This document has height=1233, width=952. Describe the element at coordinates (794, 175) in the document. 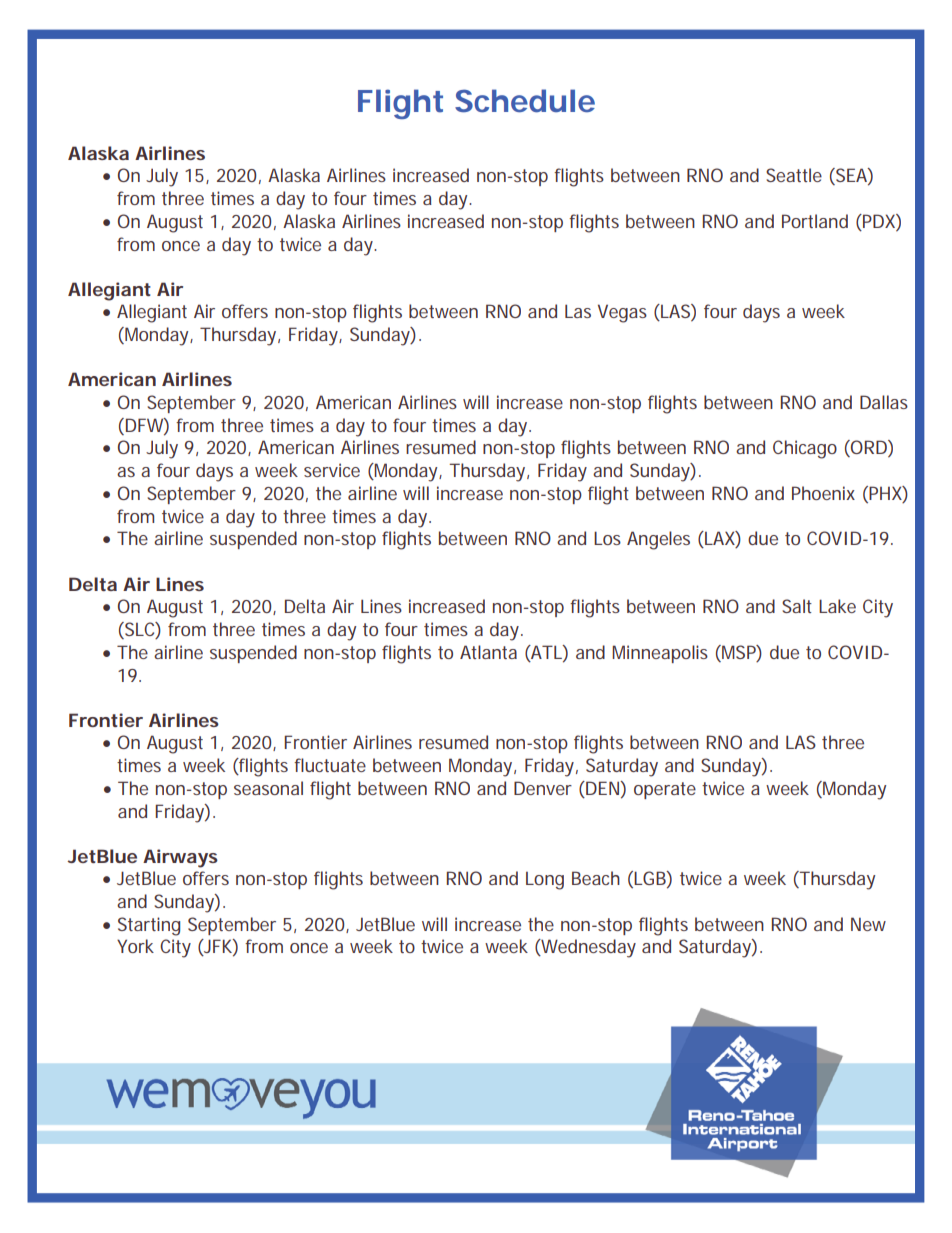

I see `Seattle` at that location.
